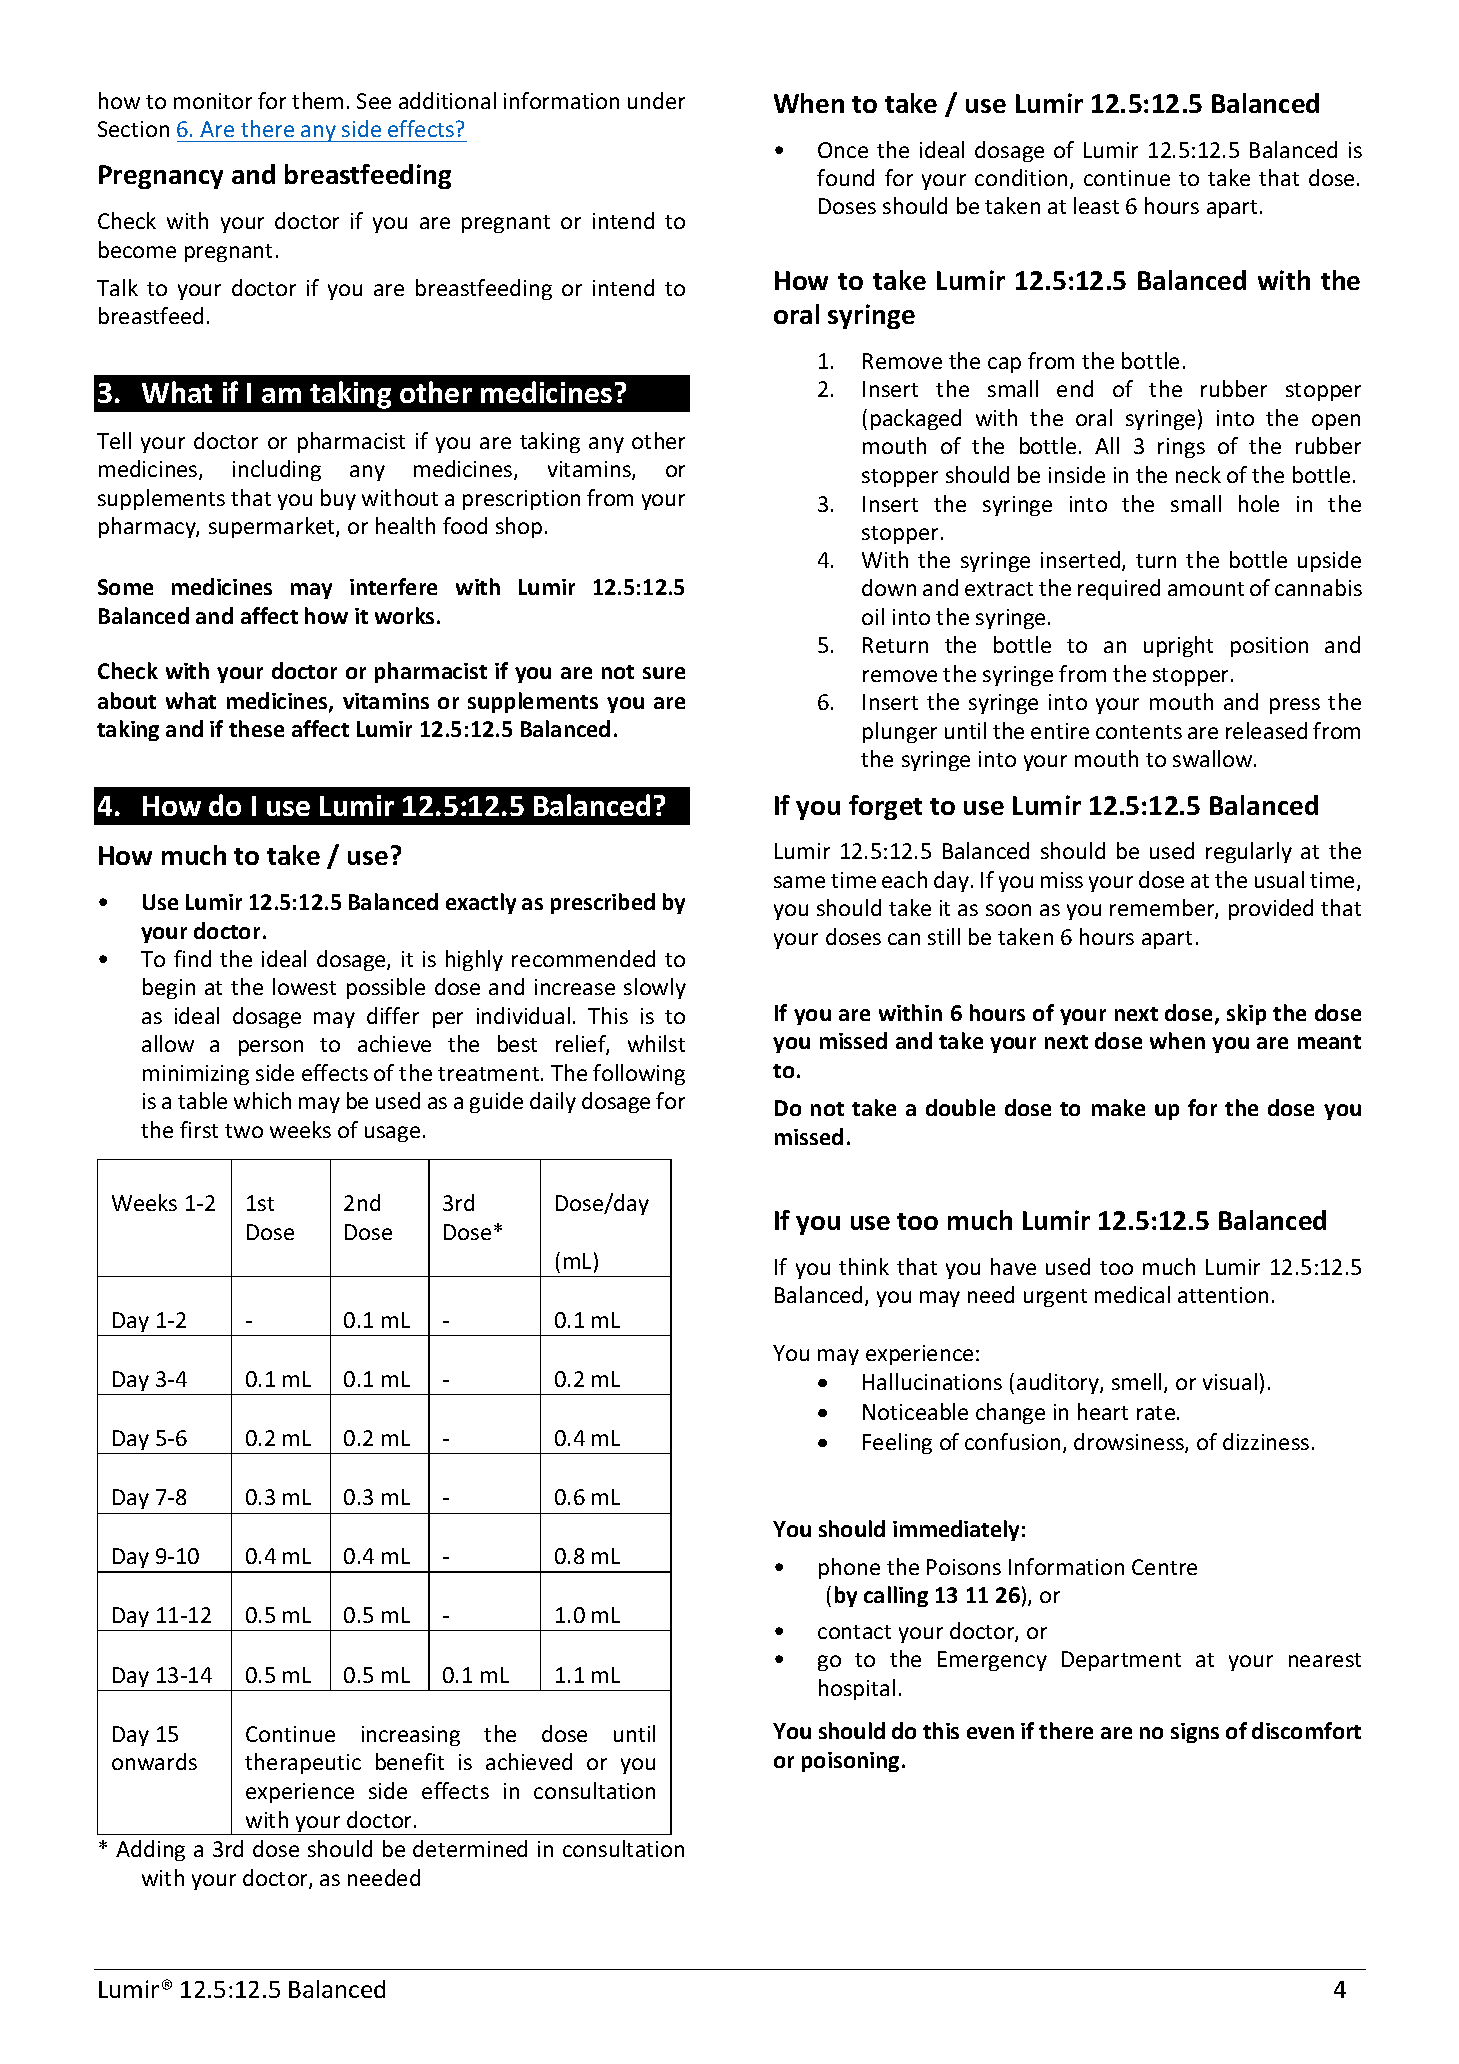 Image resolution: width=1459 pixels, height=2064 pixels. What do you see at coordinates (1195, 1733) in the document?
I see `signs` at bounding box center [1195, 1733].
